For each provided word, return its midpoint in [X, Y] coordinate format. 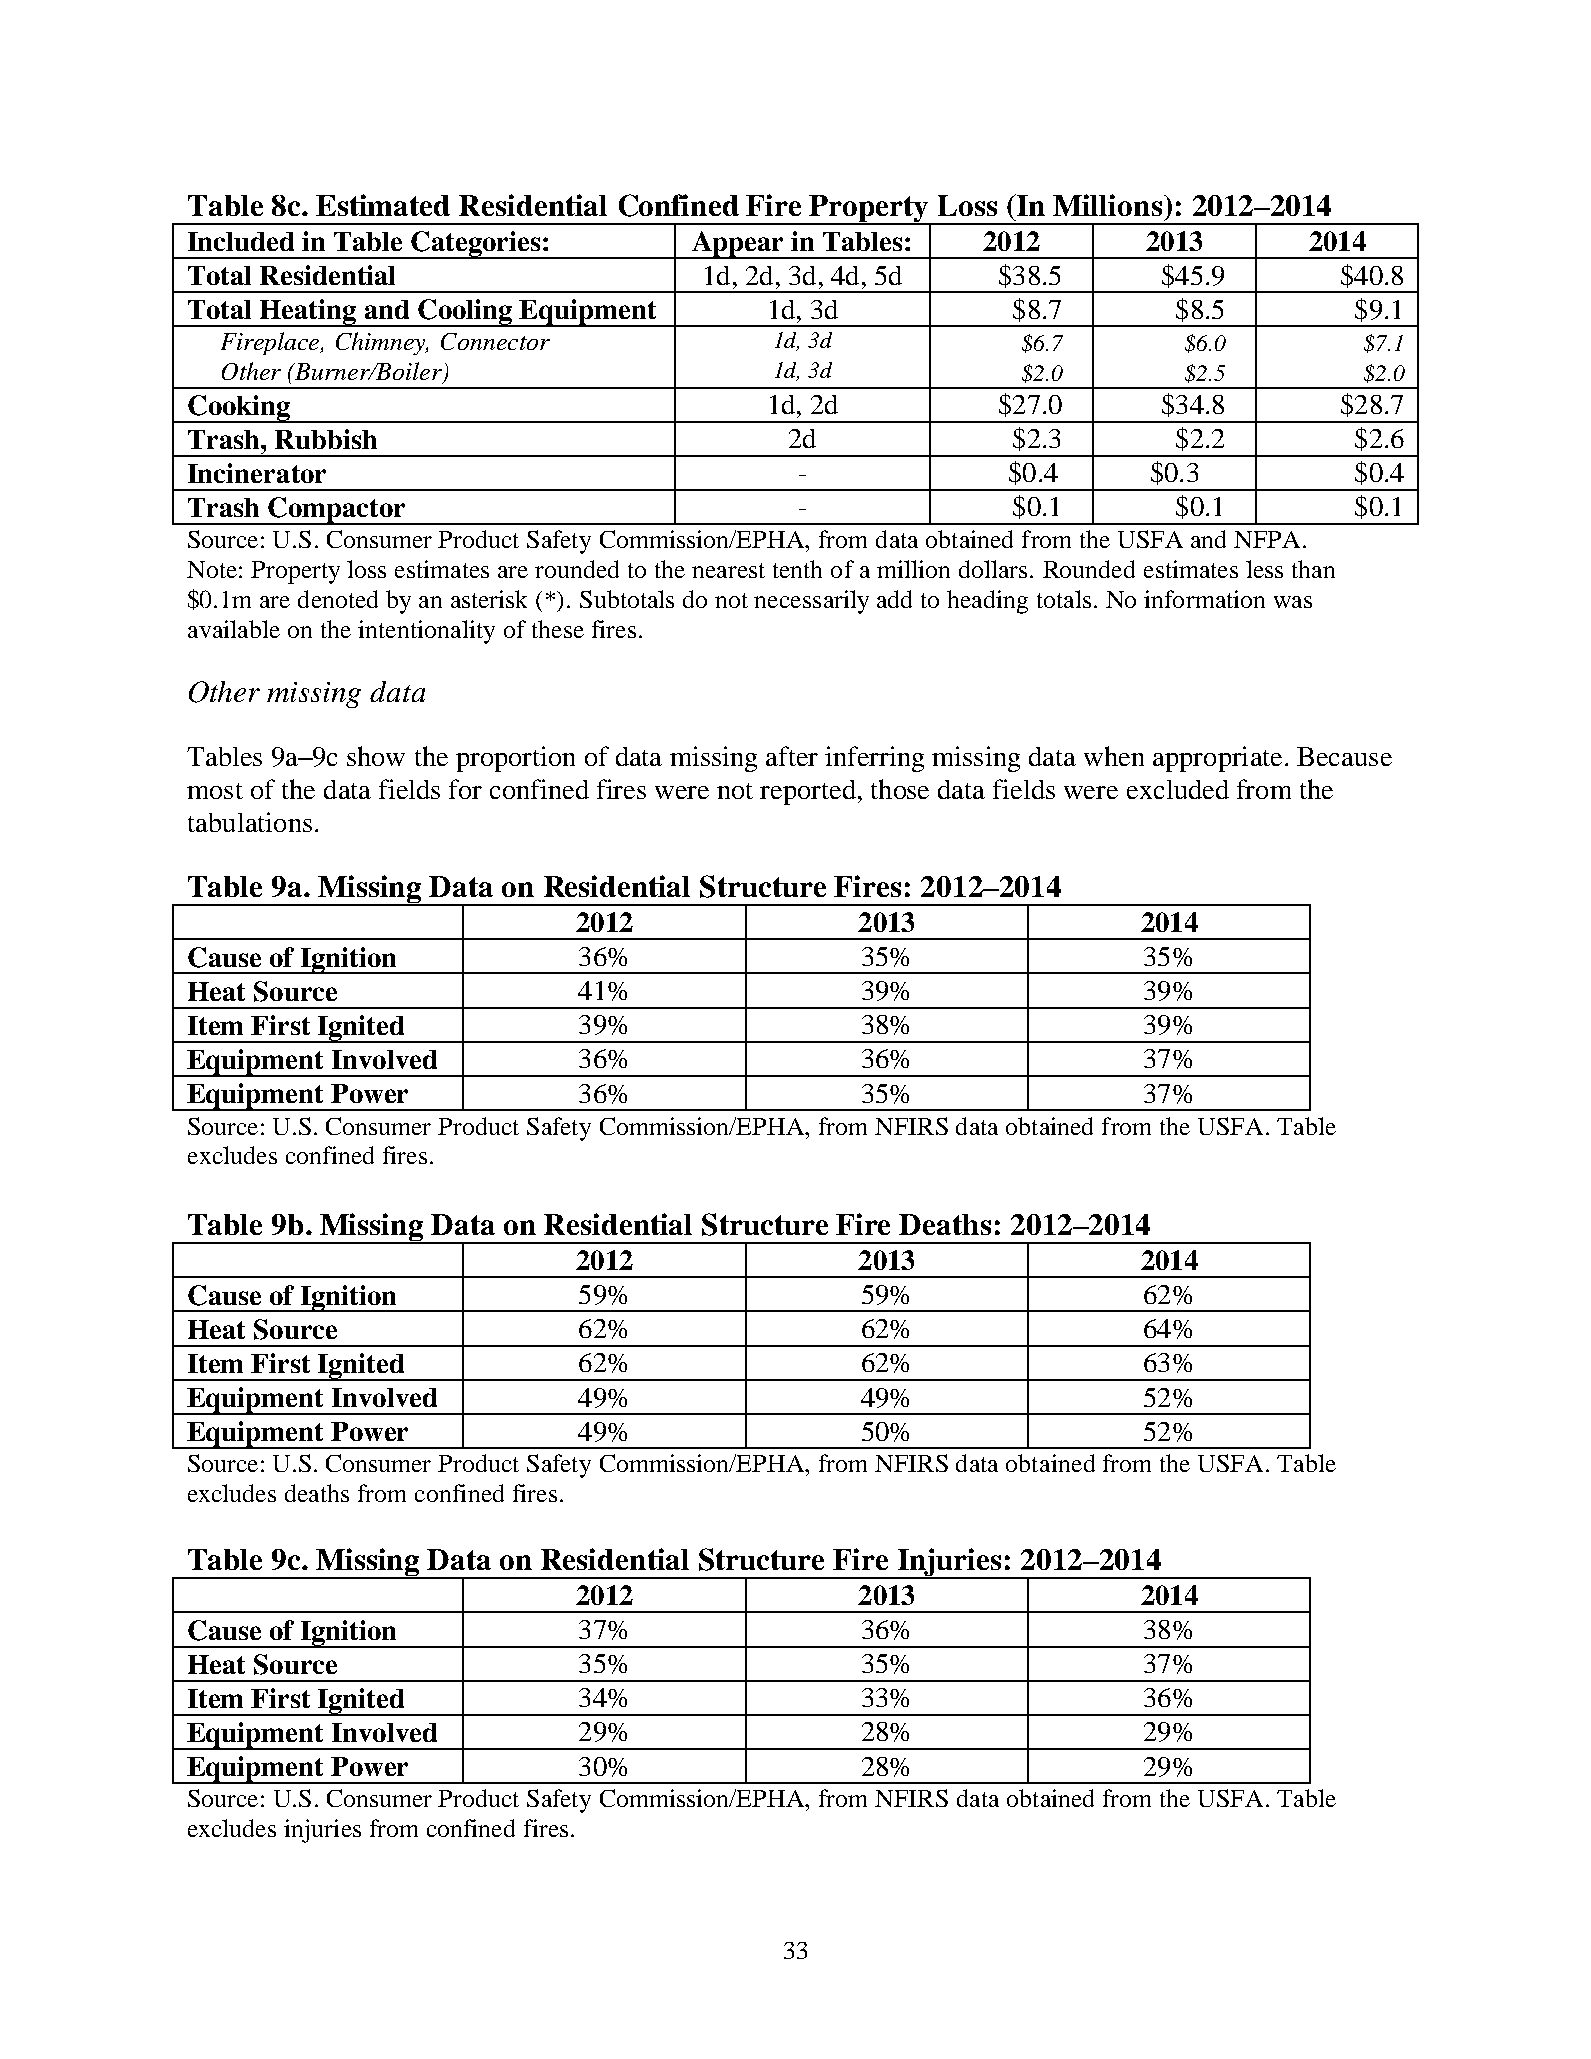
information [1204, 599]
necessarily [811, 602]
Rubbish [326, 439]
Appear [738, 245]
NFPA [1267, 539]
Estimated [383, 205]
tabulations [250, 822]
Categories [476, 245]
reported [808, 792]
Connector [495, 341]
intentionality [426, 632]
